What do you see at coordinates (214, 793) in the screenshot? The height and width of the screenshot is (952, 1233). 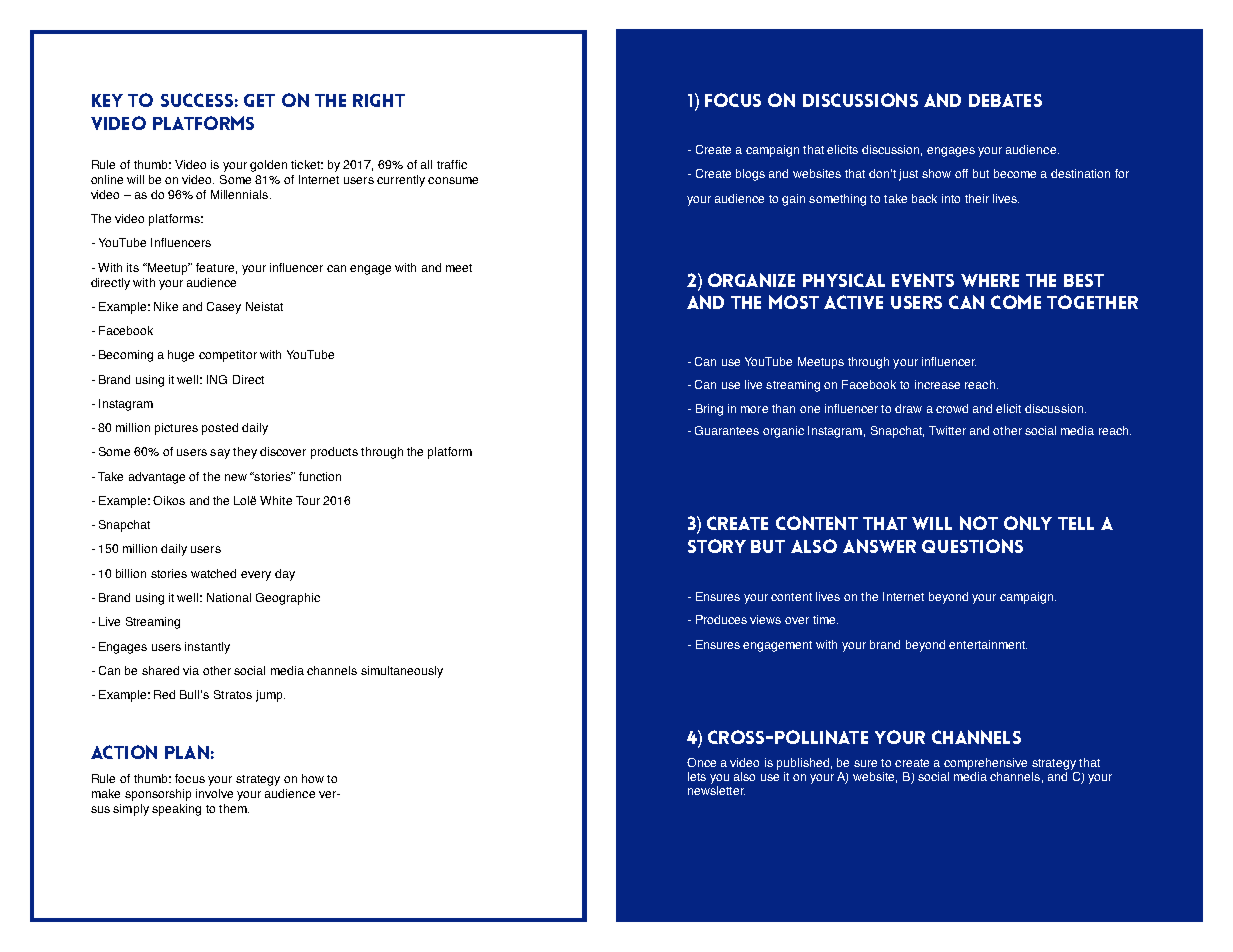 I see `involve` at bounding box center [214, 793].
